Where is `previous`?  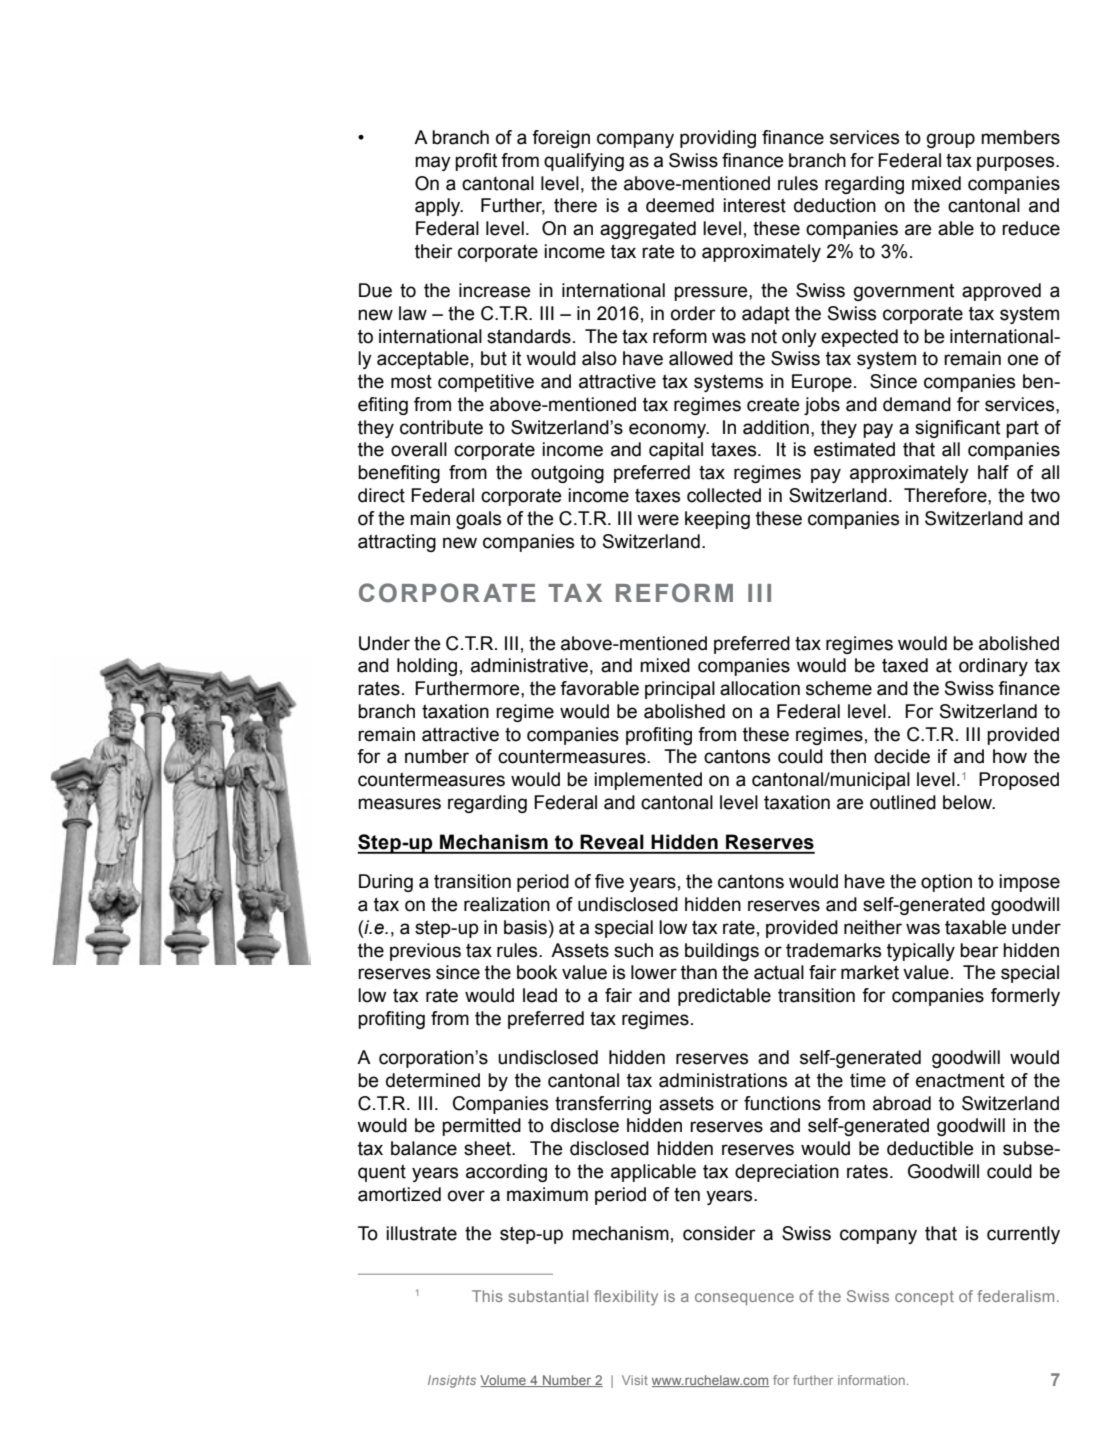
previous is located at coordinates (425, 952).
